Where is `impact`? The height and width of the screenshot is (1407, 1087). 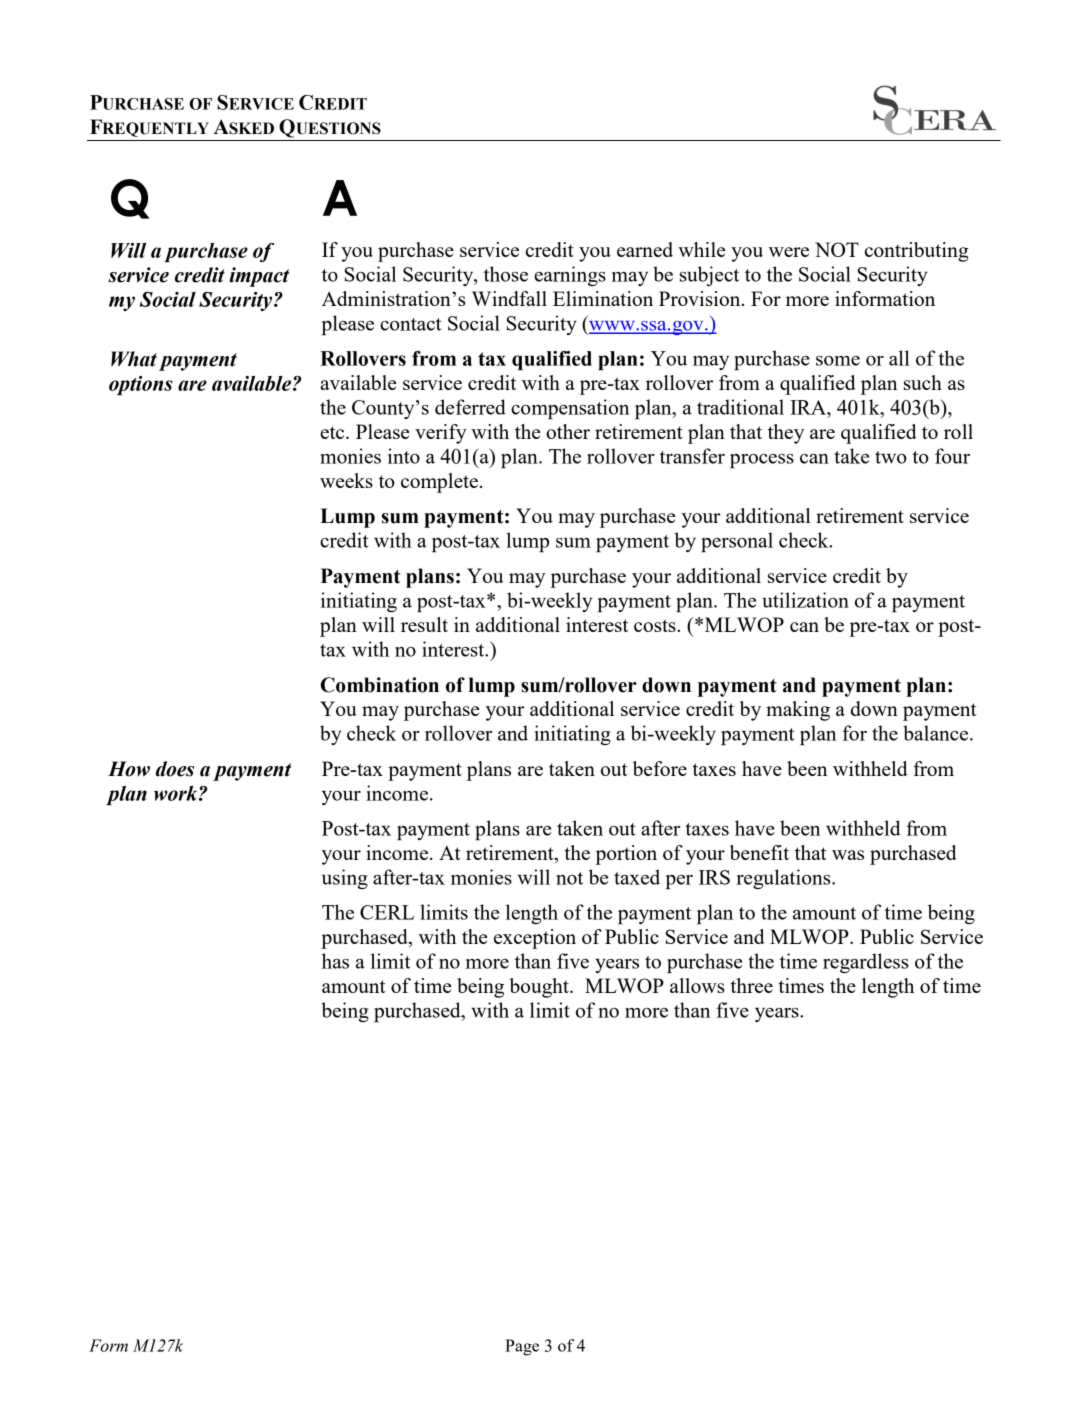
impact is located at coordinates (259, 277).
